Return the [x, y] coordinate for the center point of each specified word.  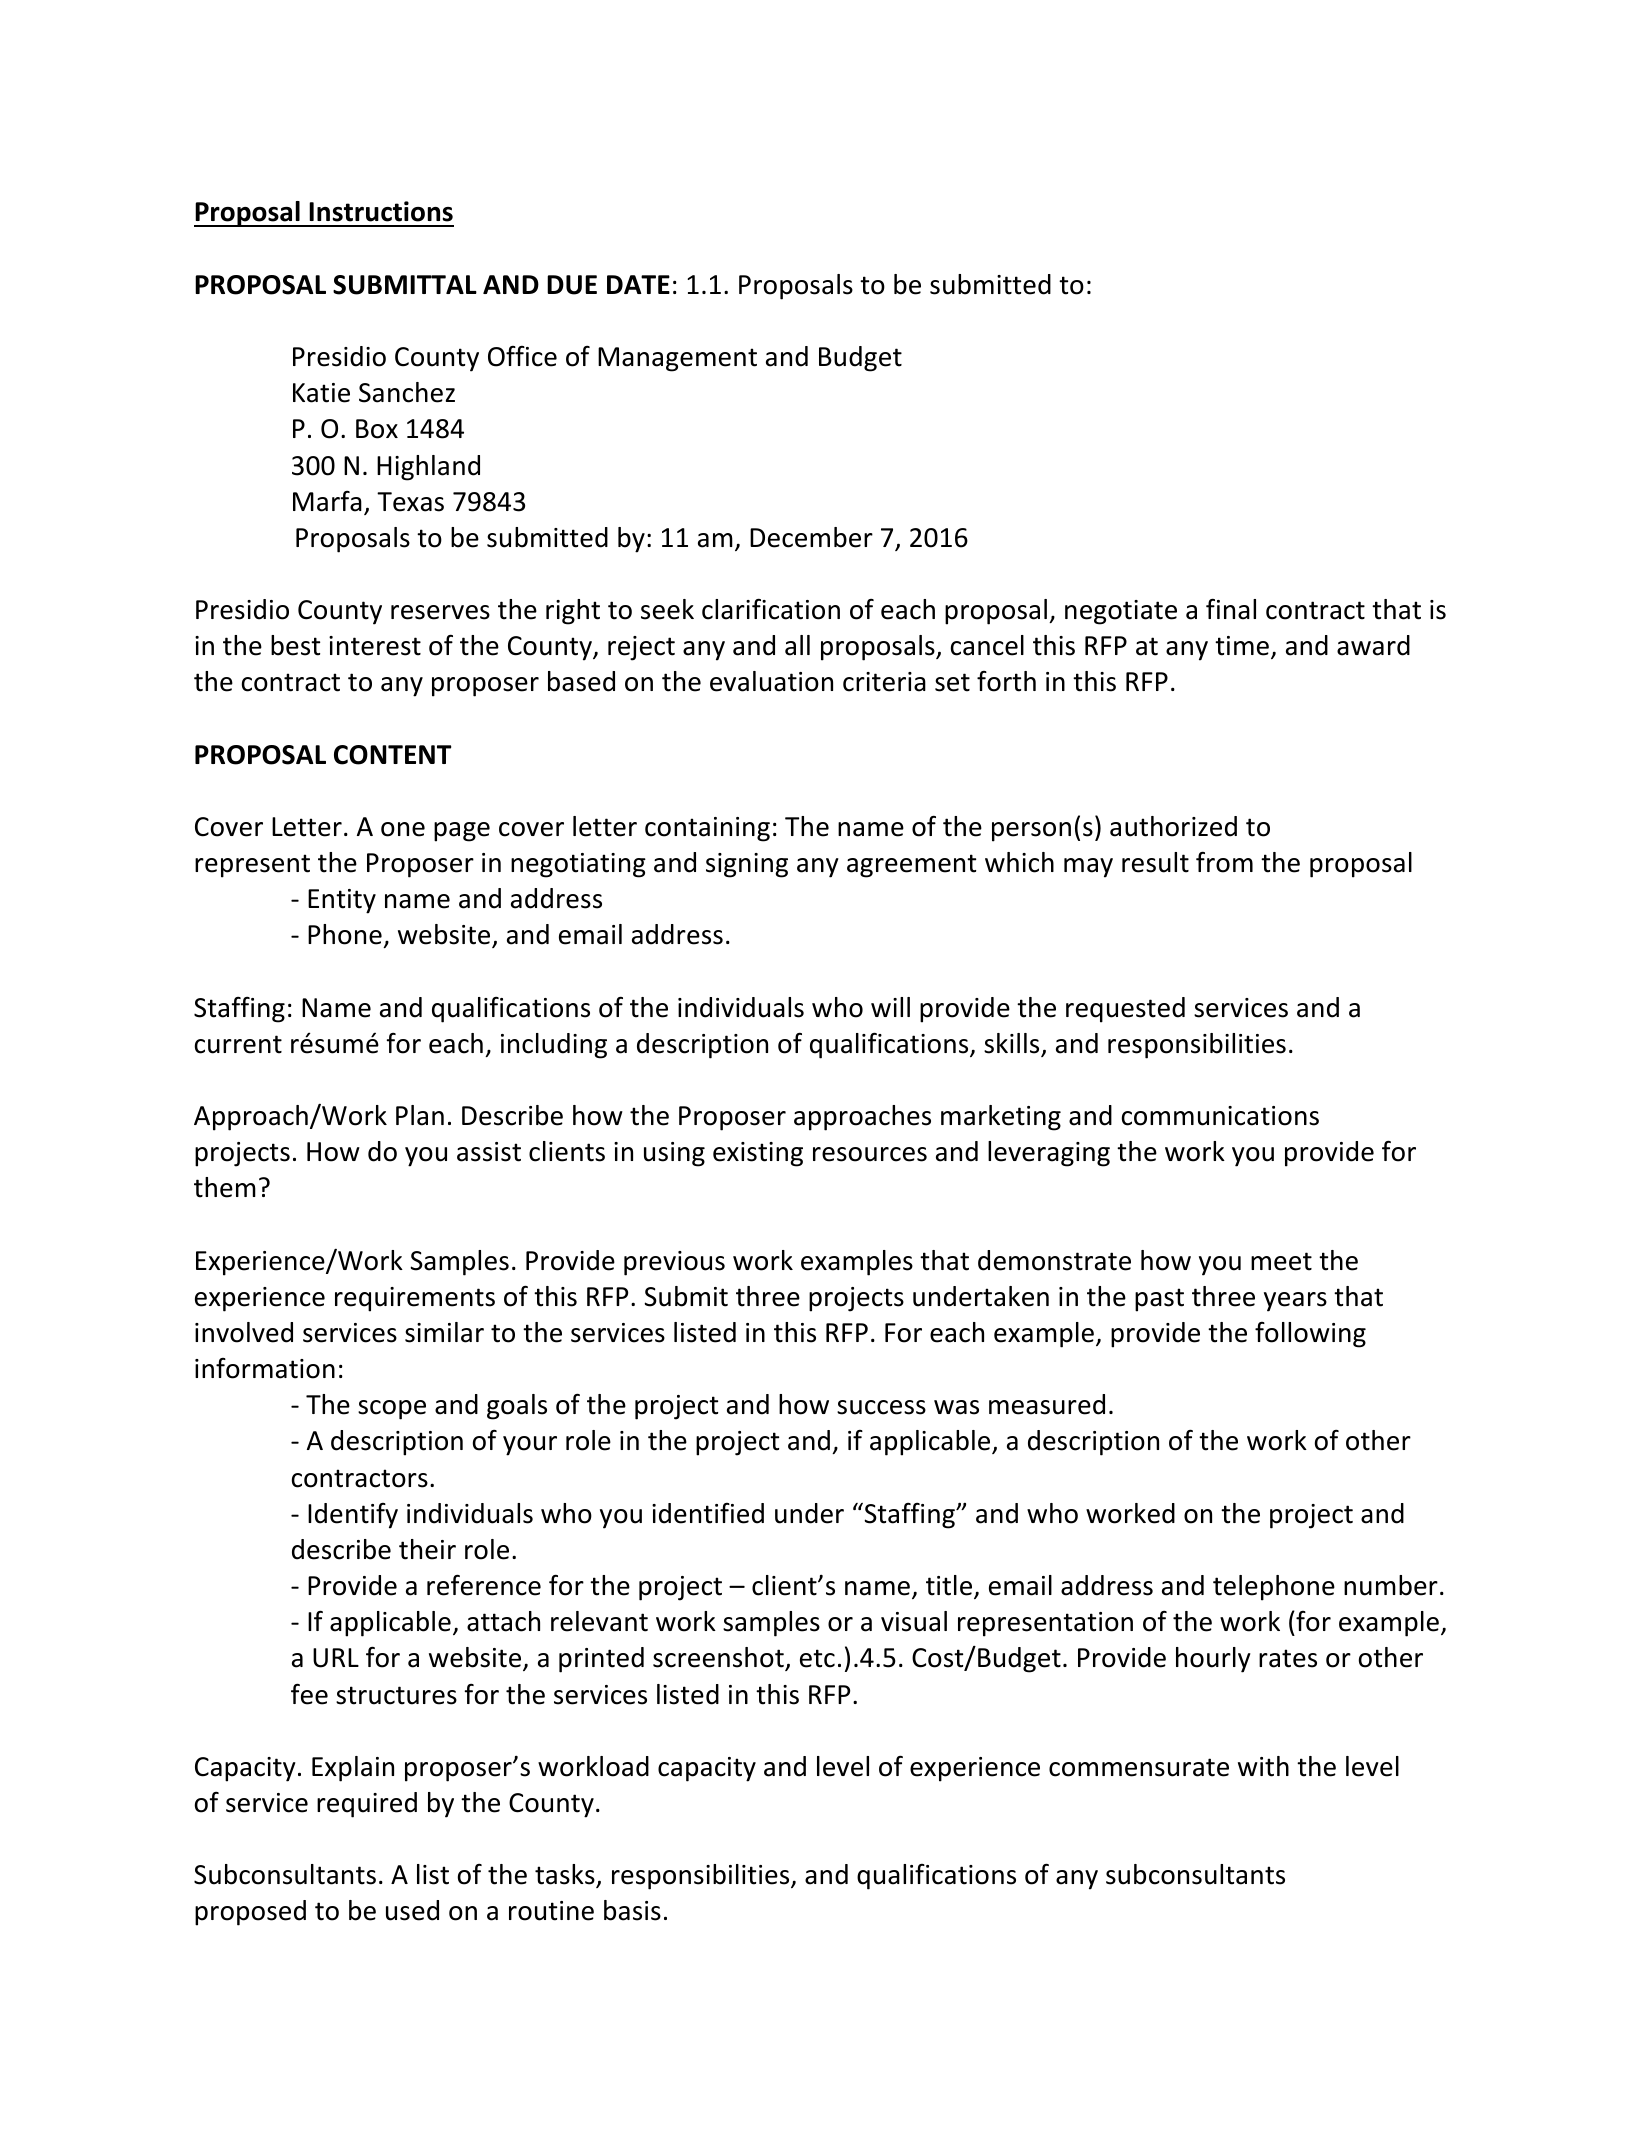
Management [677, 359]
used [412, 1910]
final [1231, 609]
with [1263, 1766]
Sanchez [407, 392]
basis [632, 1910]
